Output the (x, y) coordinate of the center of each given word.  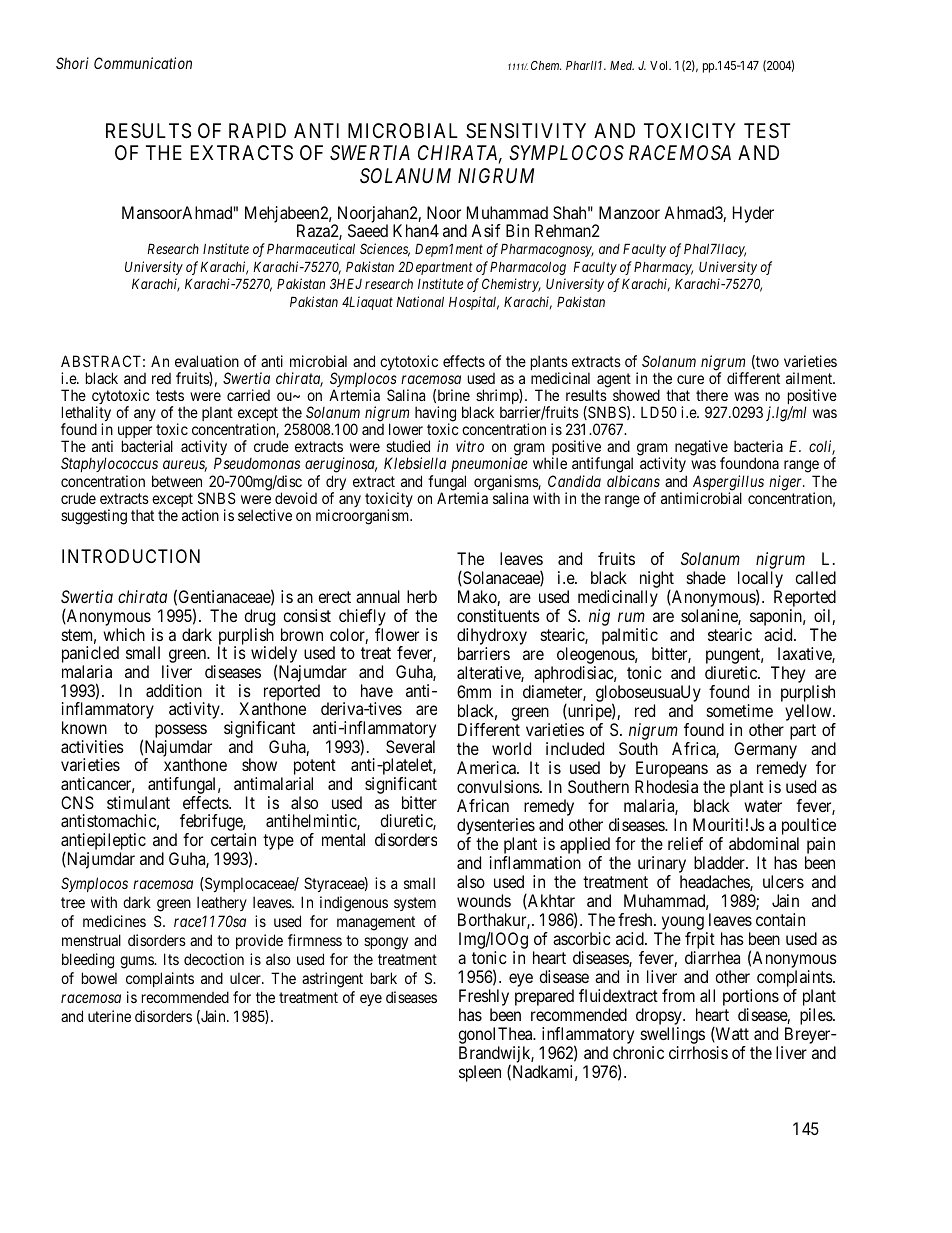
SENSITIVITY (526, 131)
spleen (480, 1073)
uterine (109, 1016)
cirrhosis (698, 1052)
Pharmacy (663, 268)
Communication (143, 63)
